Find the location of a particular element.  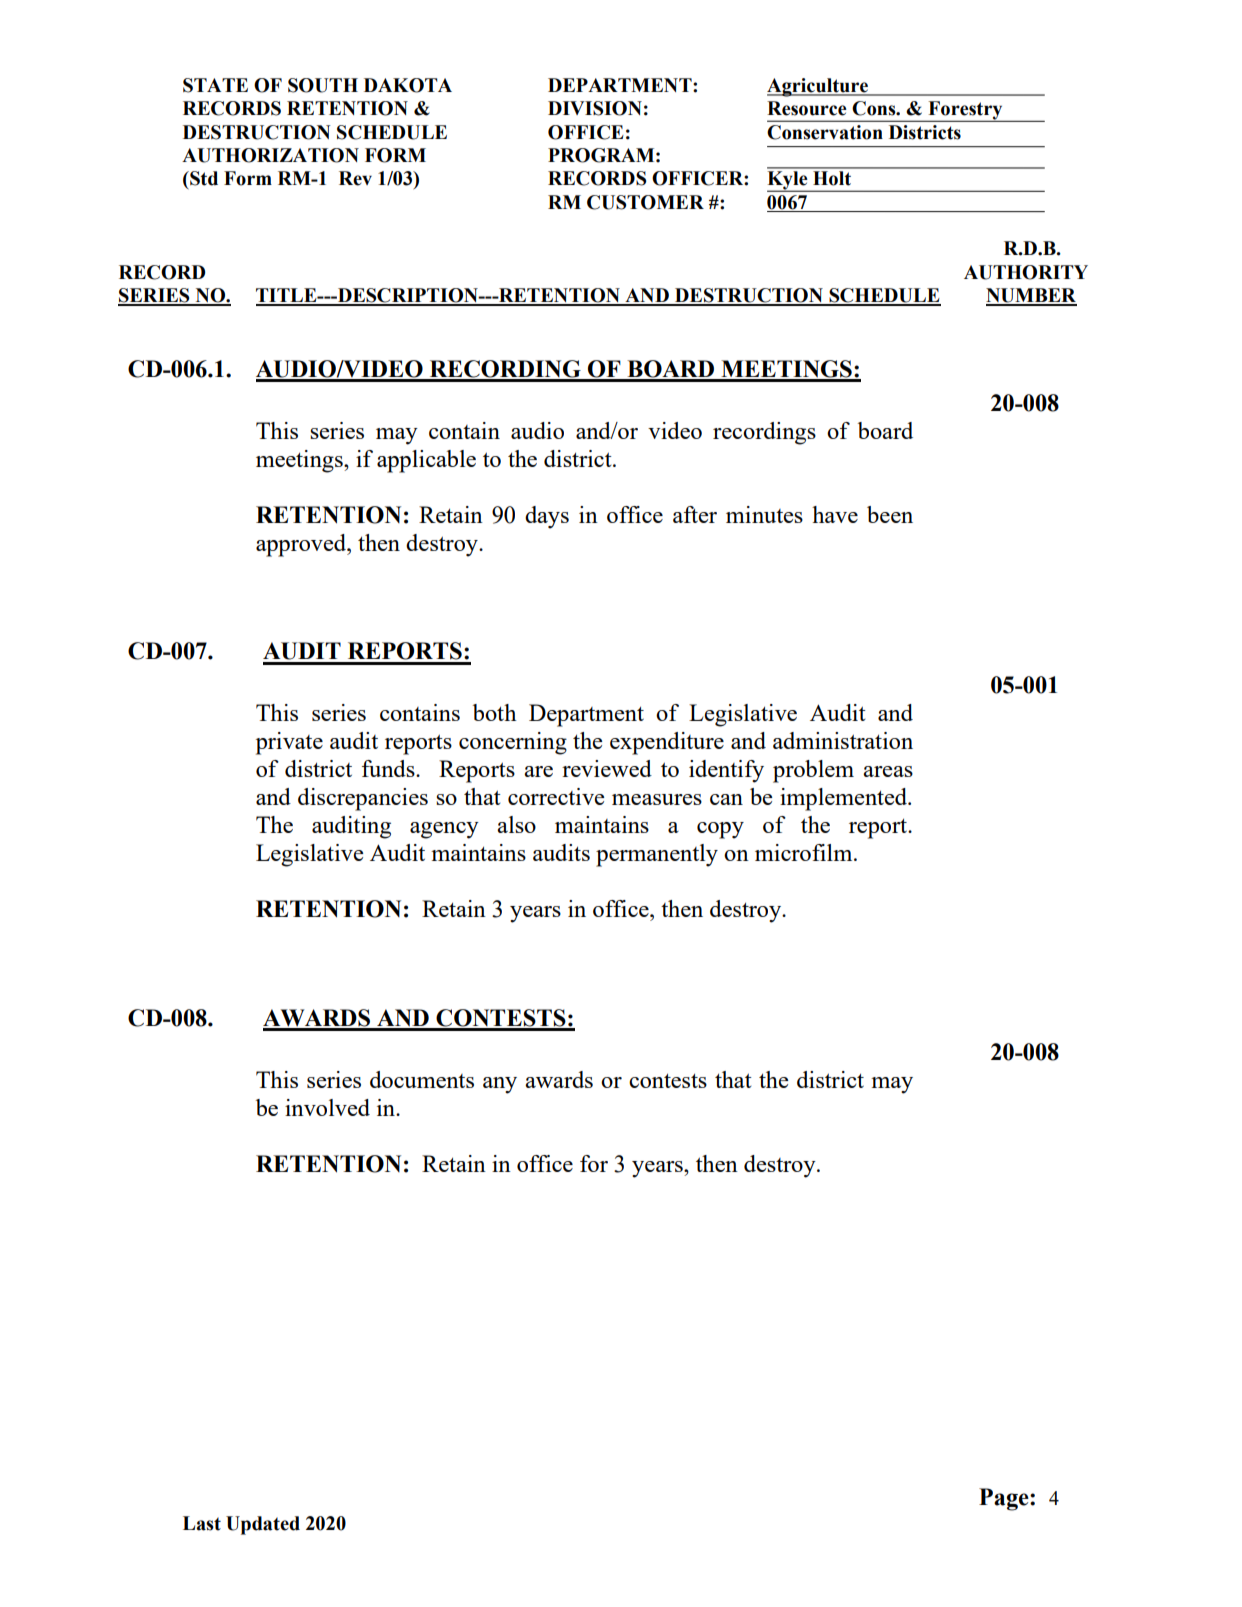

Forestry is located at coordinates (965, 111).
